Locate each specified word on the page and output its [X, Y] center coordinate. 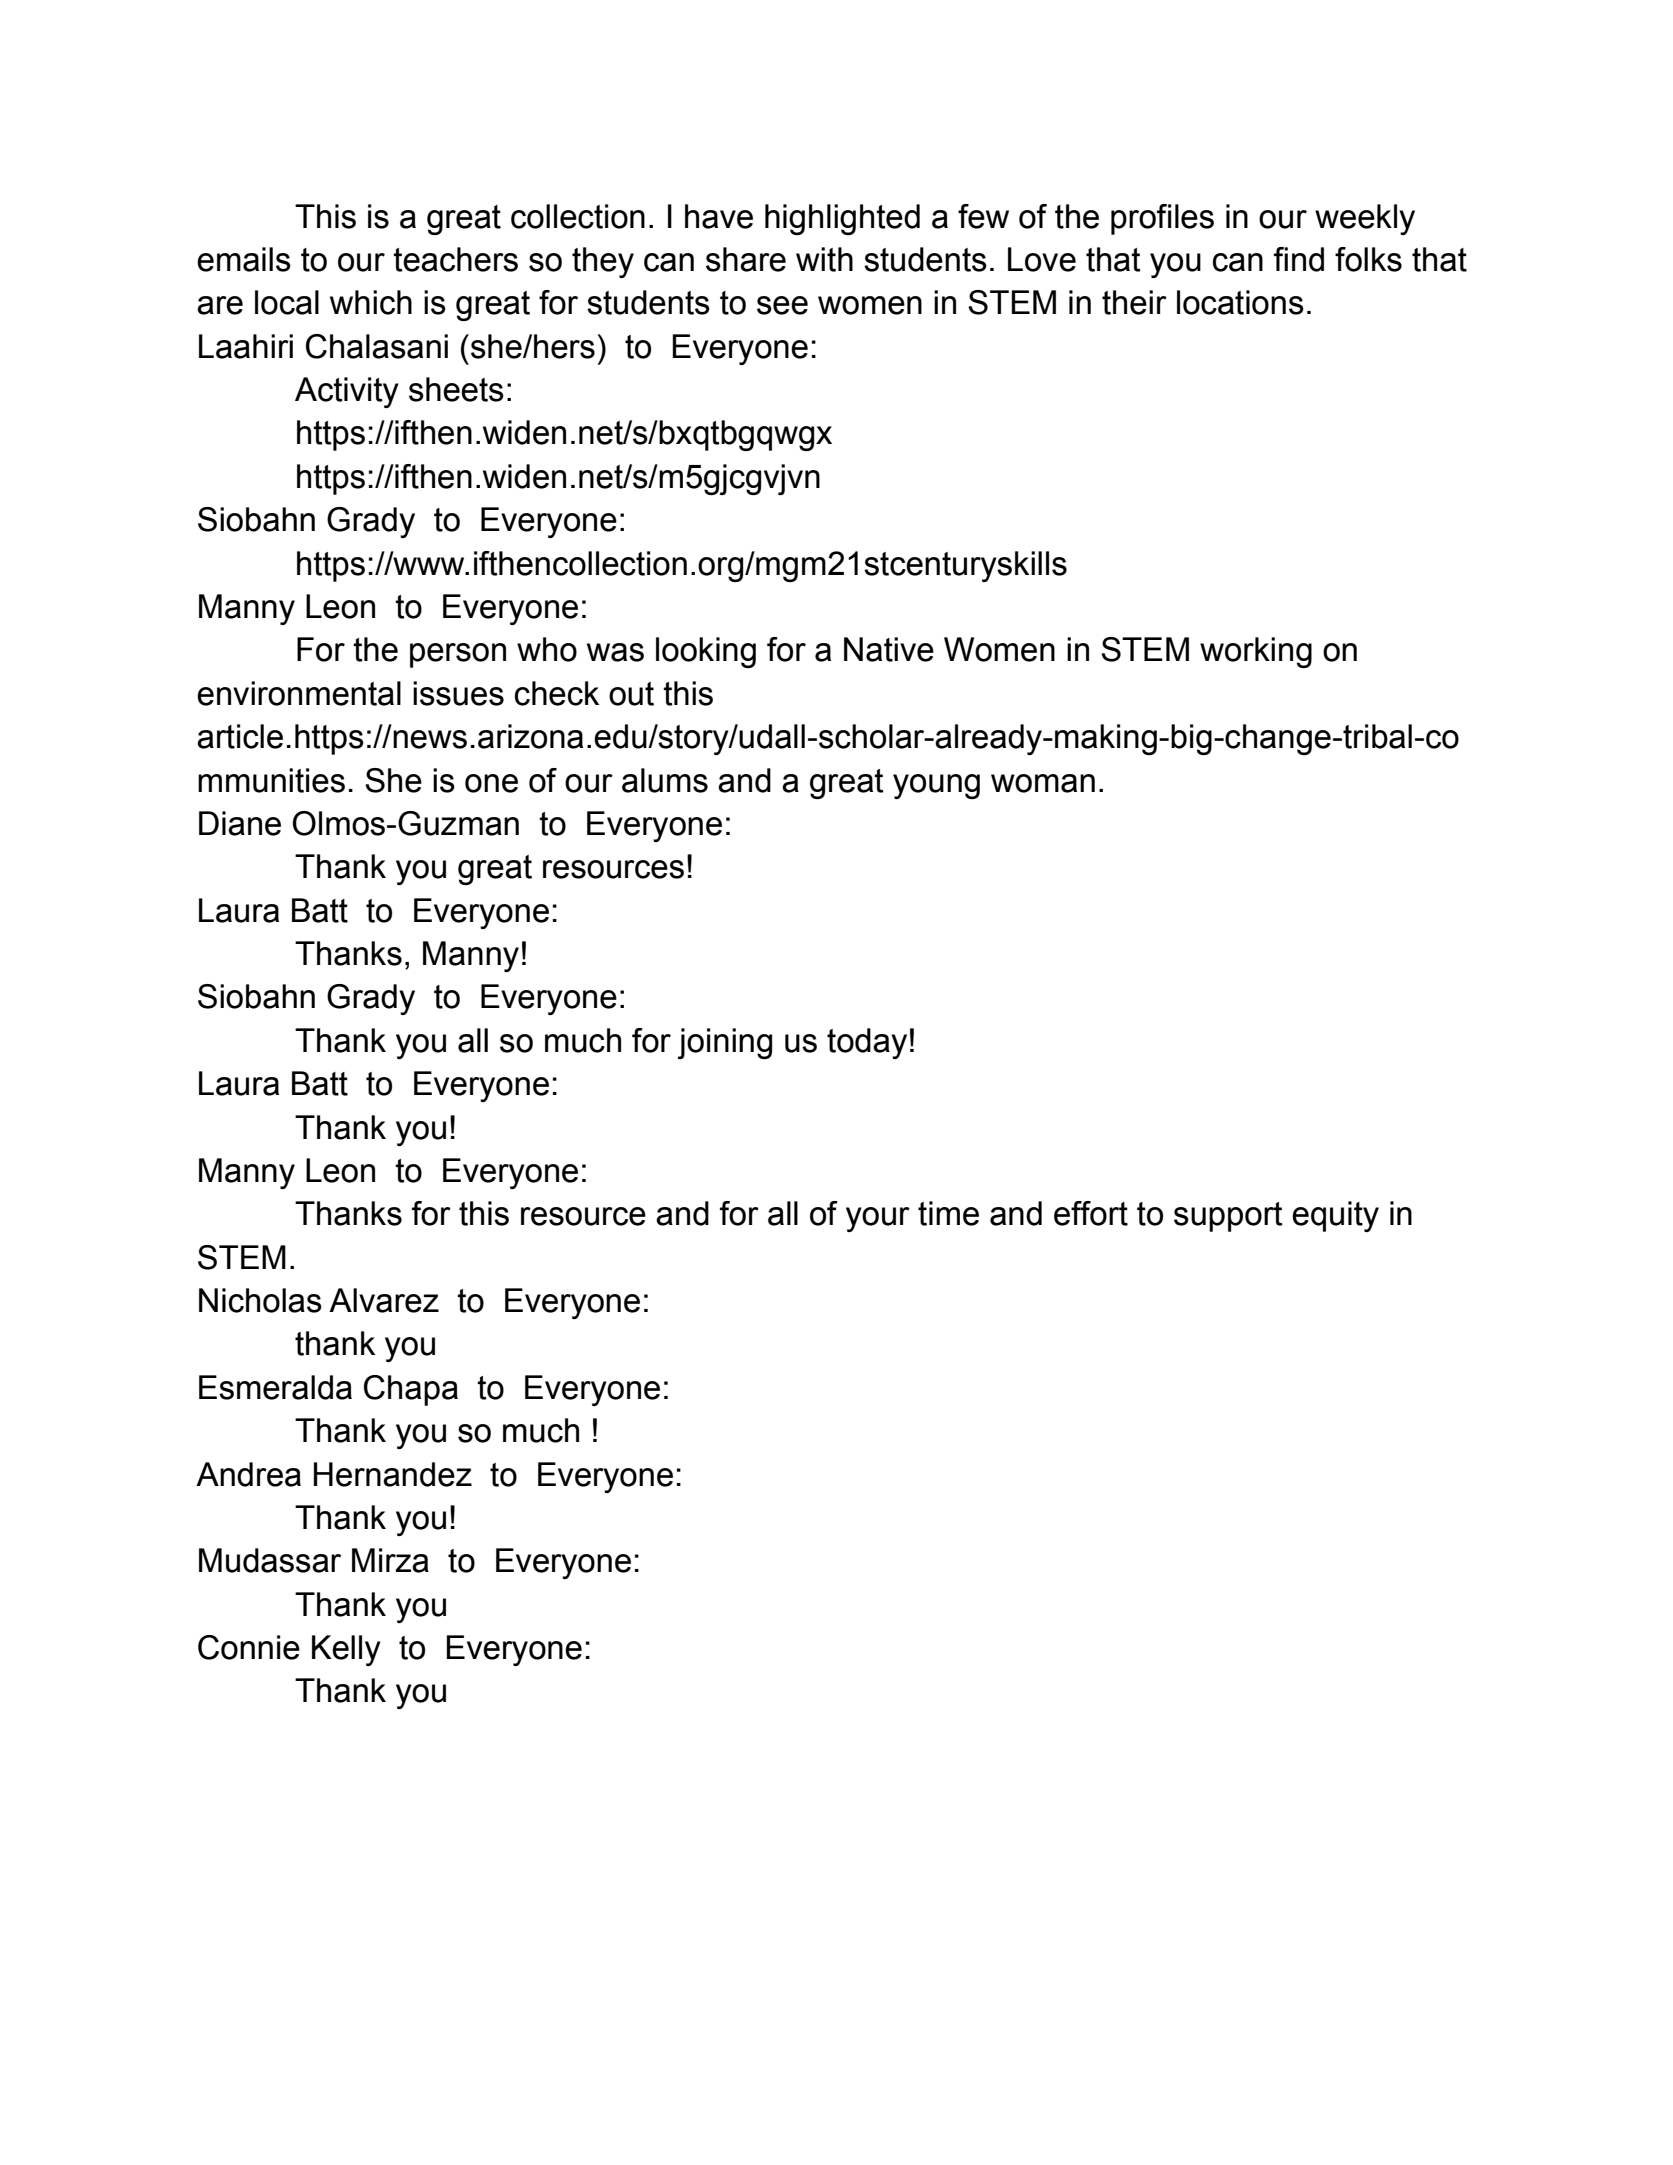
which [371, 302]
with [824, 259]
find [1299, 259]
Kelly [346, 1650]
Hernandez [393, 1474]
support [1228, 1217]
